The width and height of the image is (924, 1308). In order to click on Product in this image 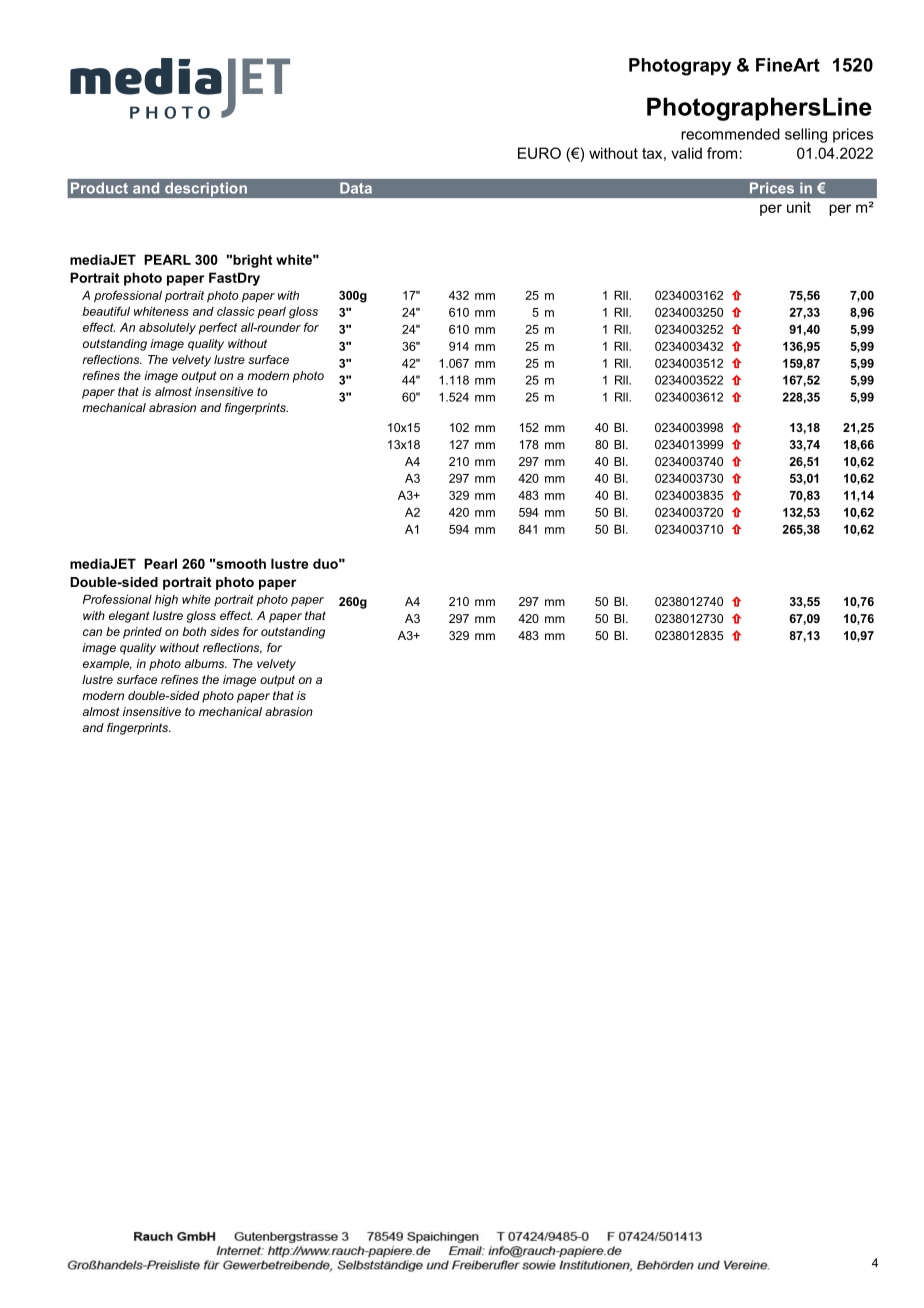, I will do `click(99, 188)`.
